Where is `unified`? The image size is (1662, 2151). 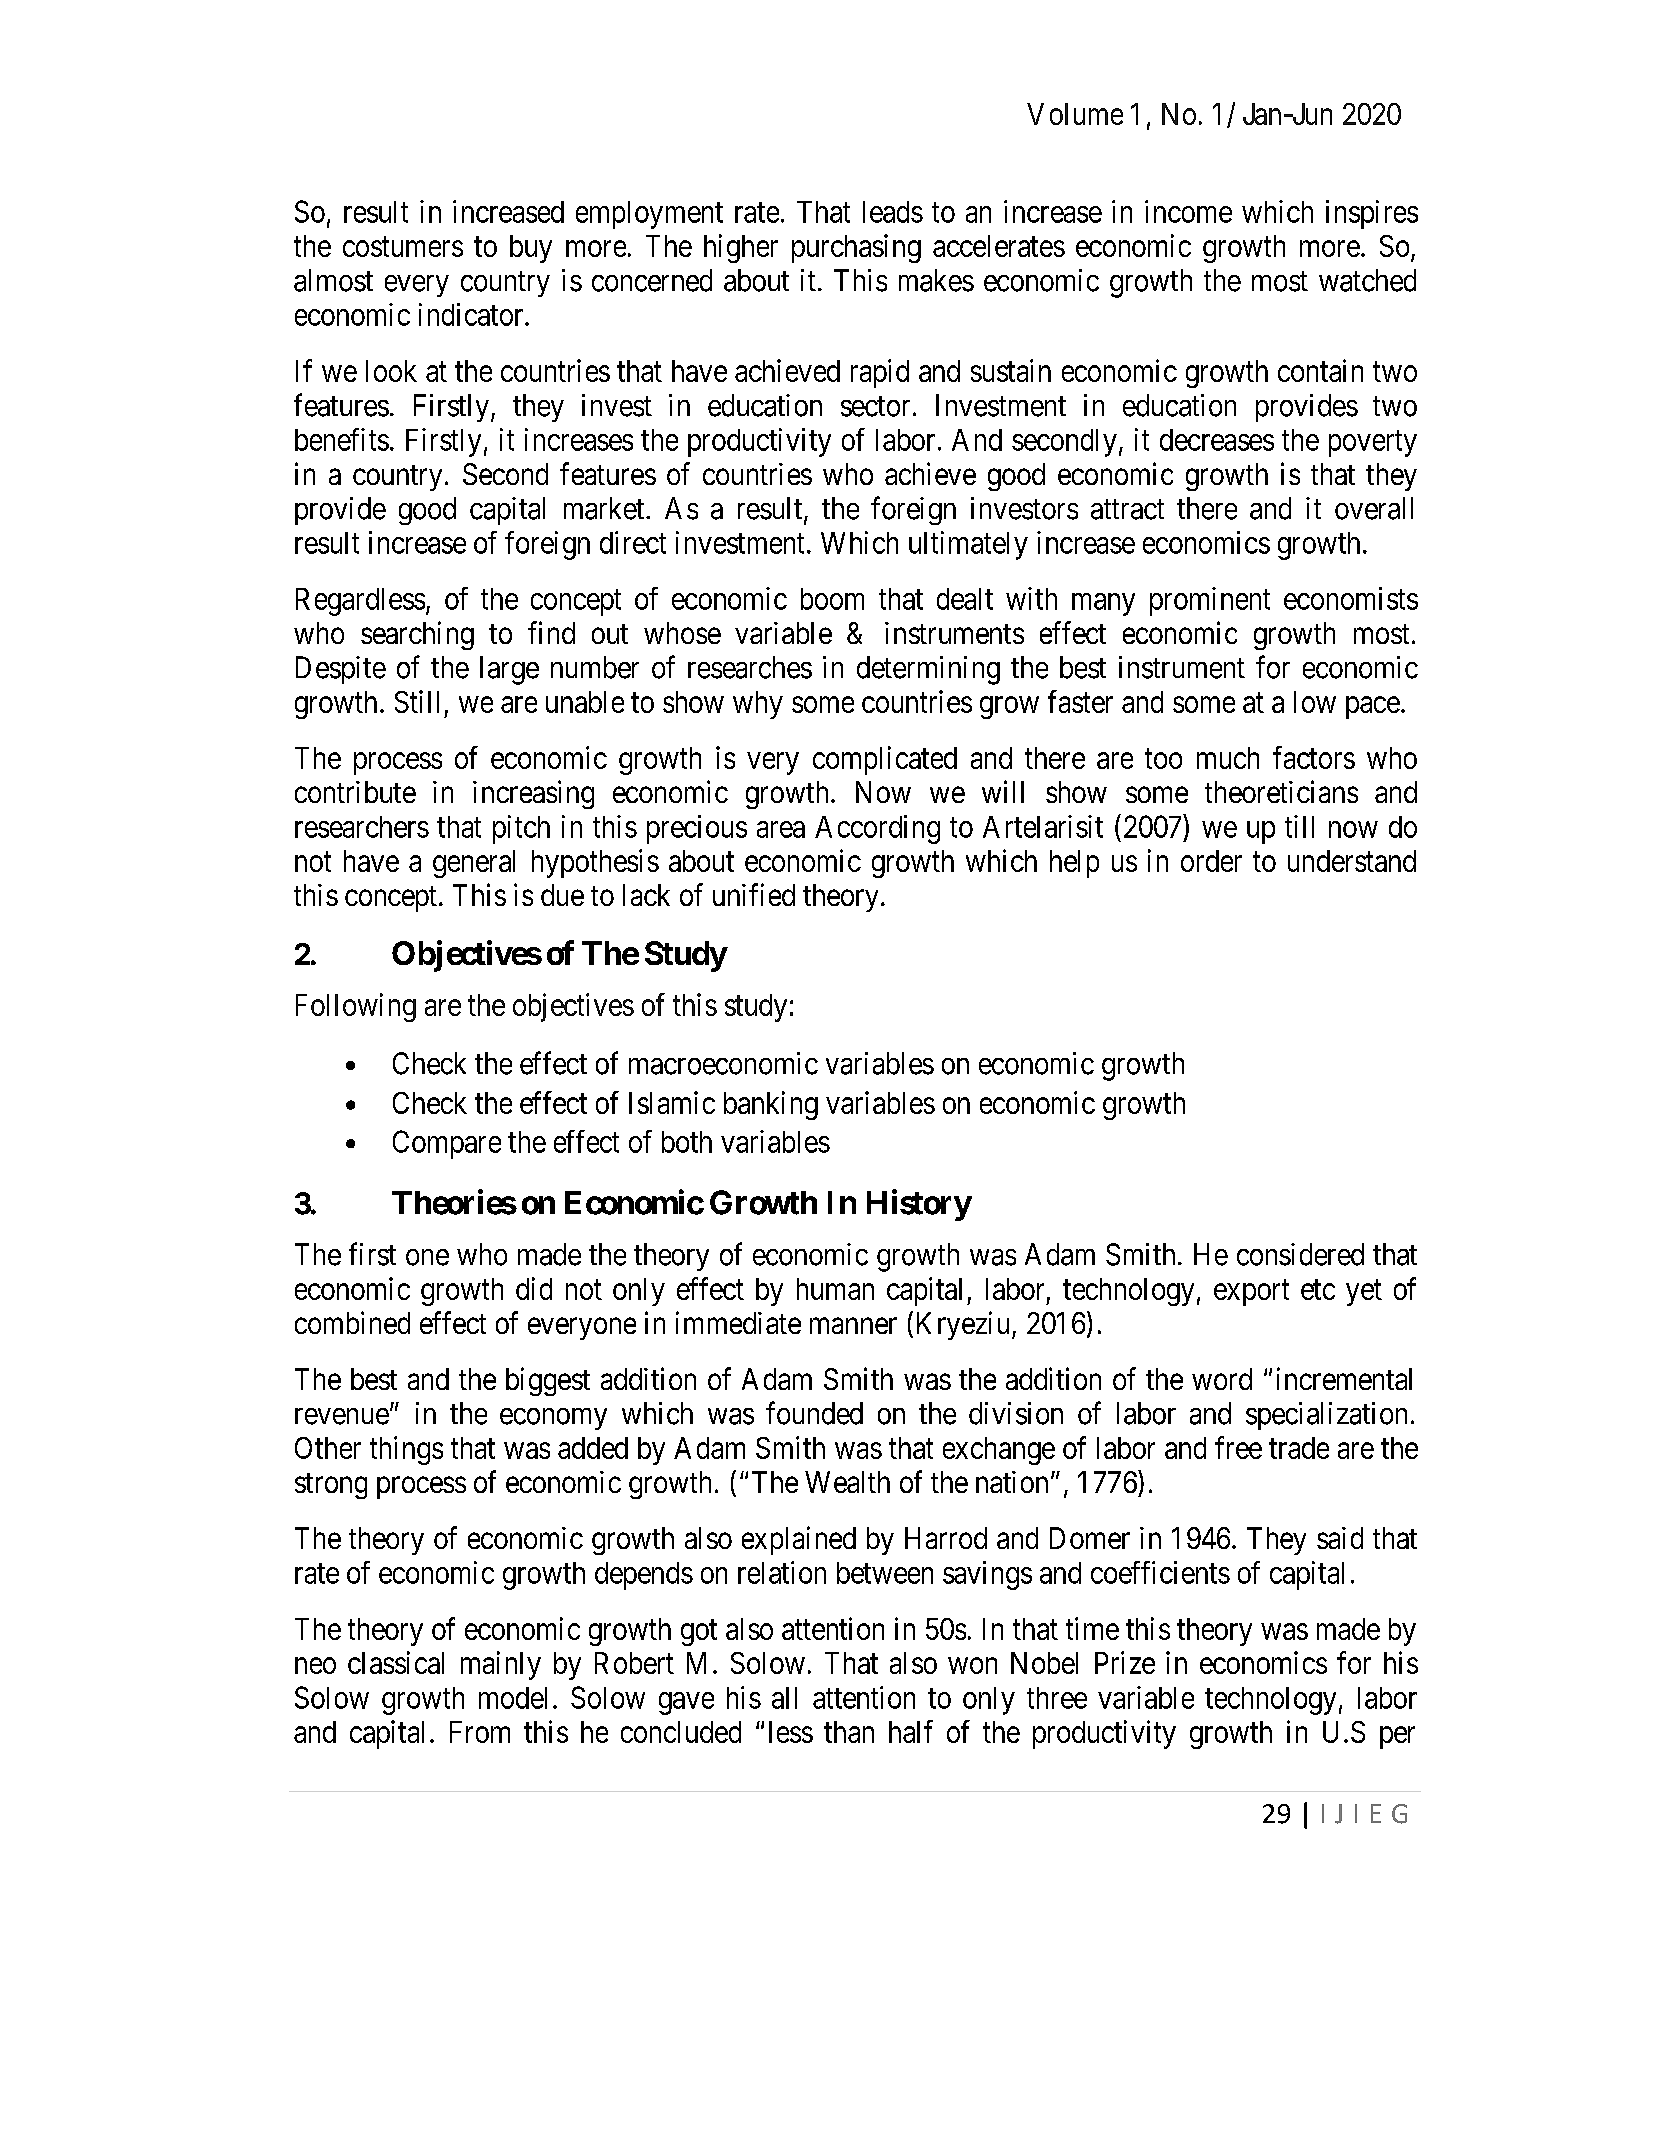 unified is located at coordinates (754, 894).
